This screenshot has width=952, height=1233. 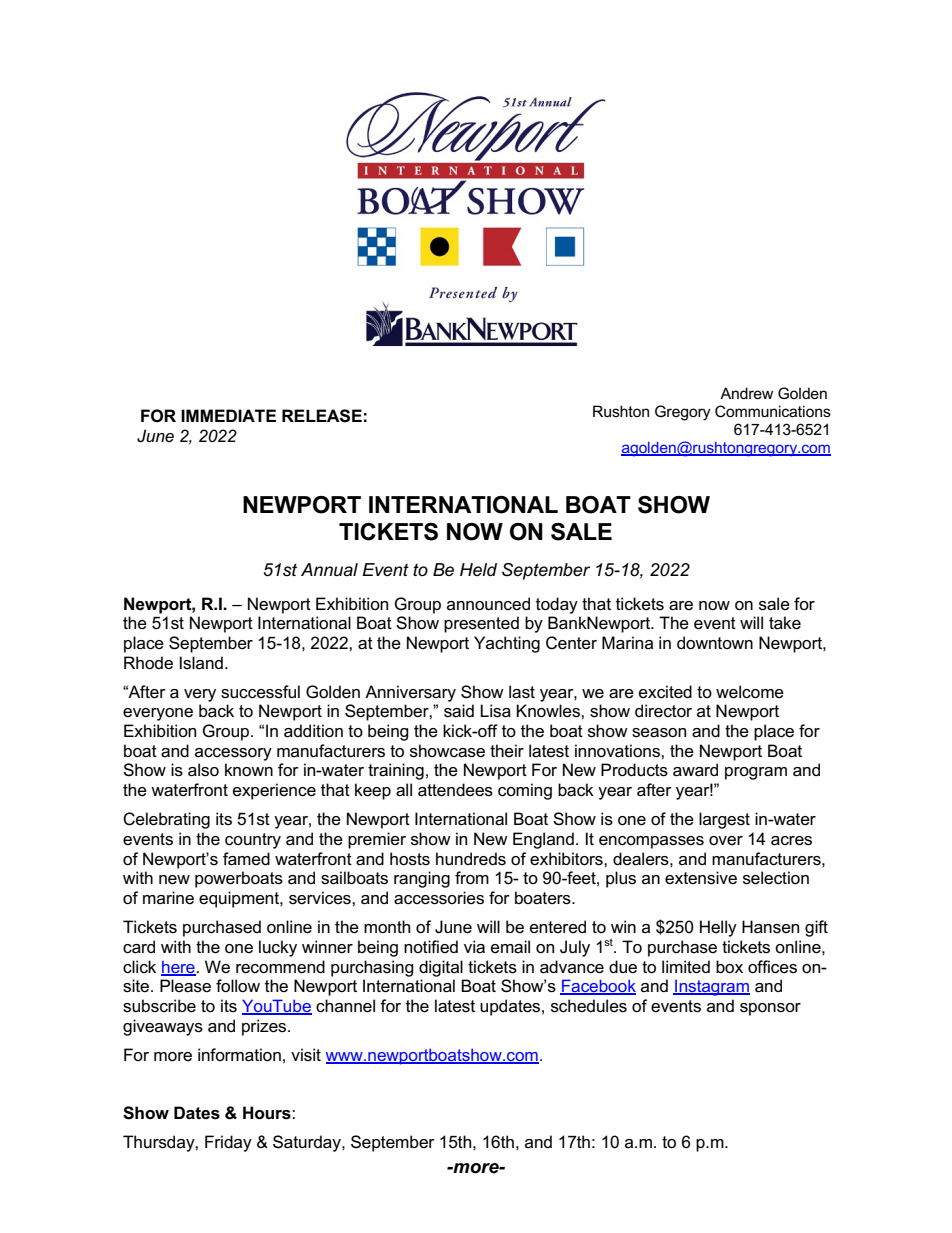 I want to click on from, so click(x=472, y=878).
